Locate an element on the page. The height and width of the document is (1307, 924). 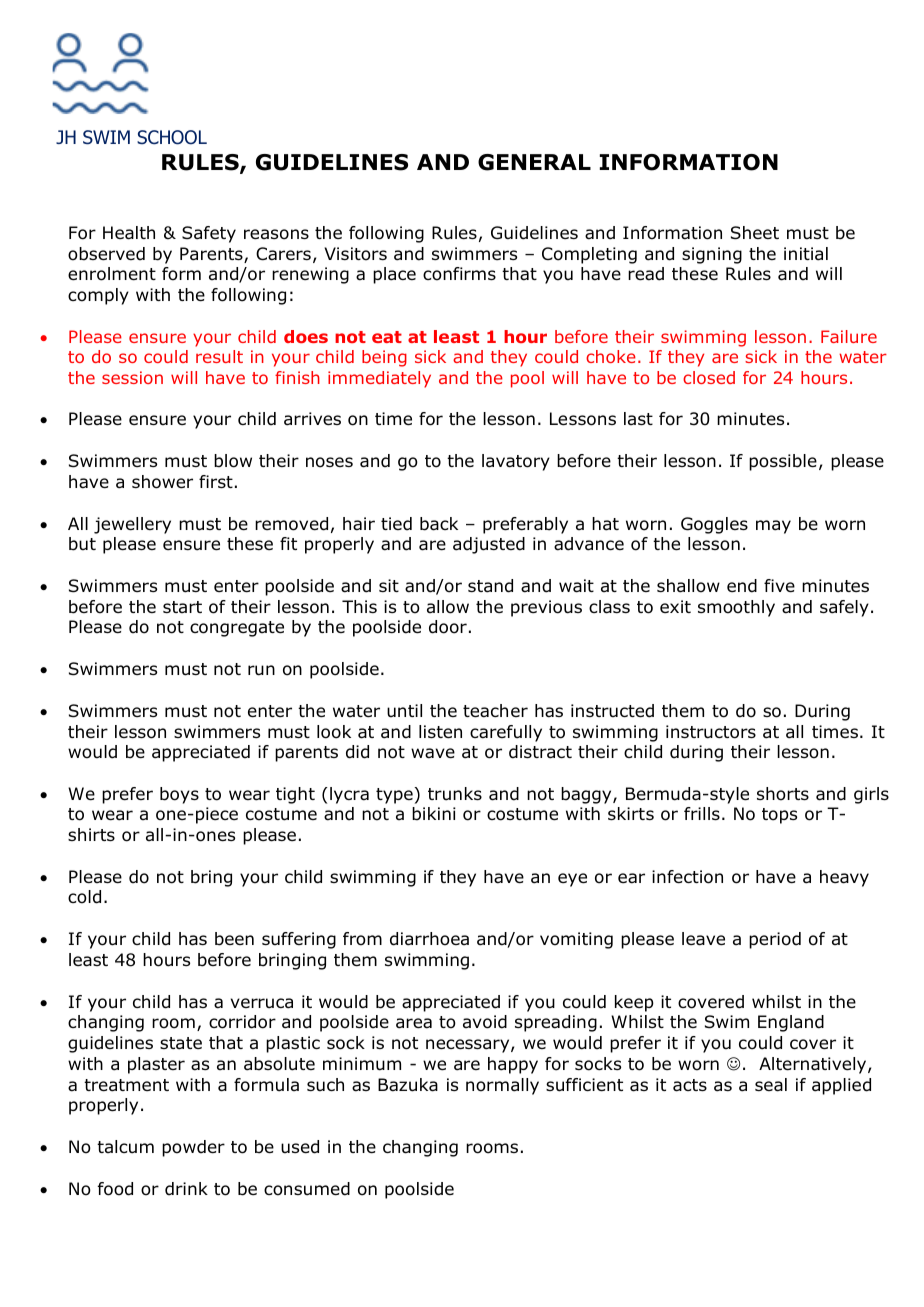
diarrhoea is located at coordinates (429, 939).
